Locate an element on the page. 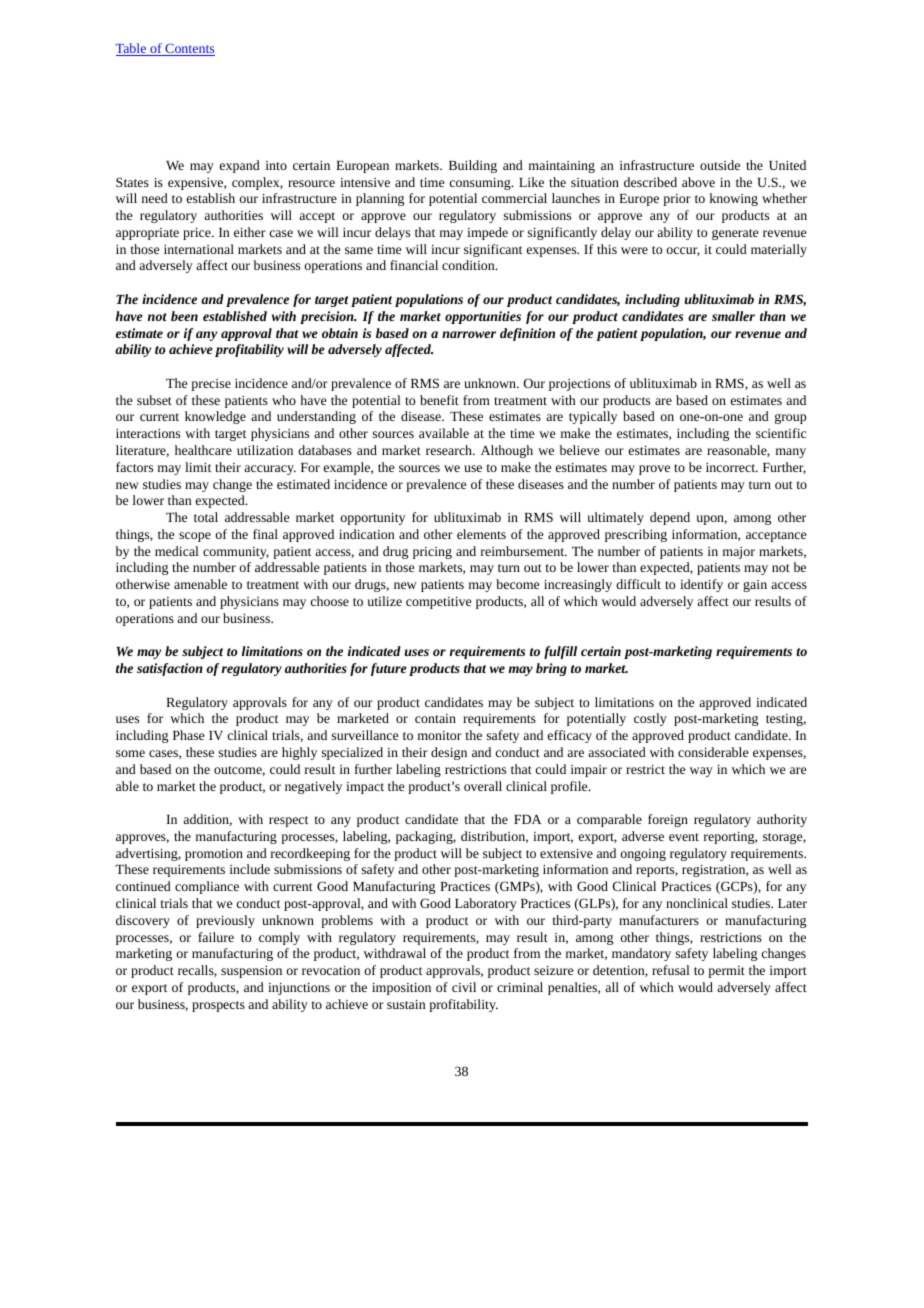 Image resolution: width=924 pixels, height=1308 pixels. permit is located at coordinates (726, 972).
